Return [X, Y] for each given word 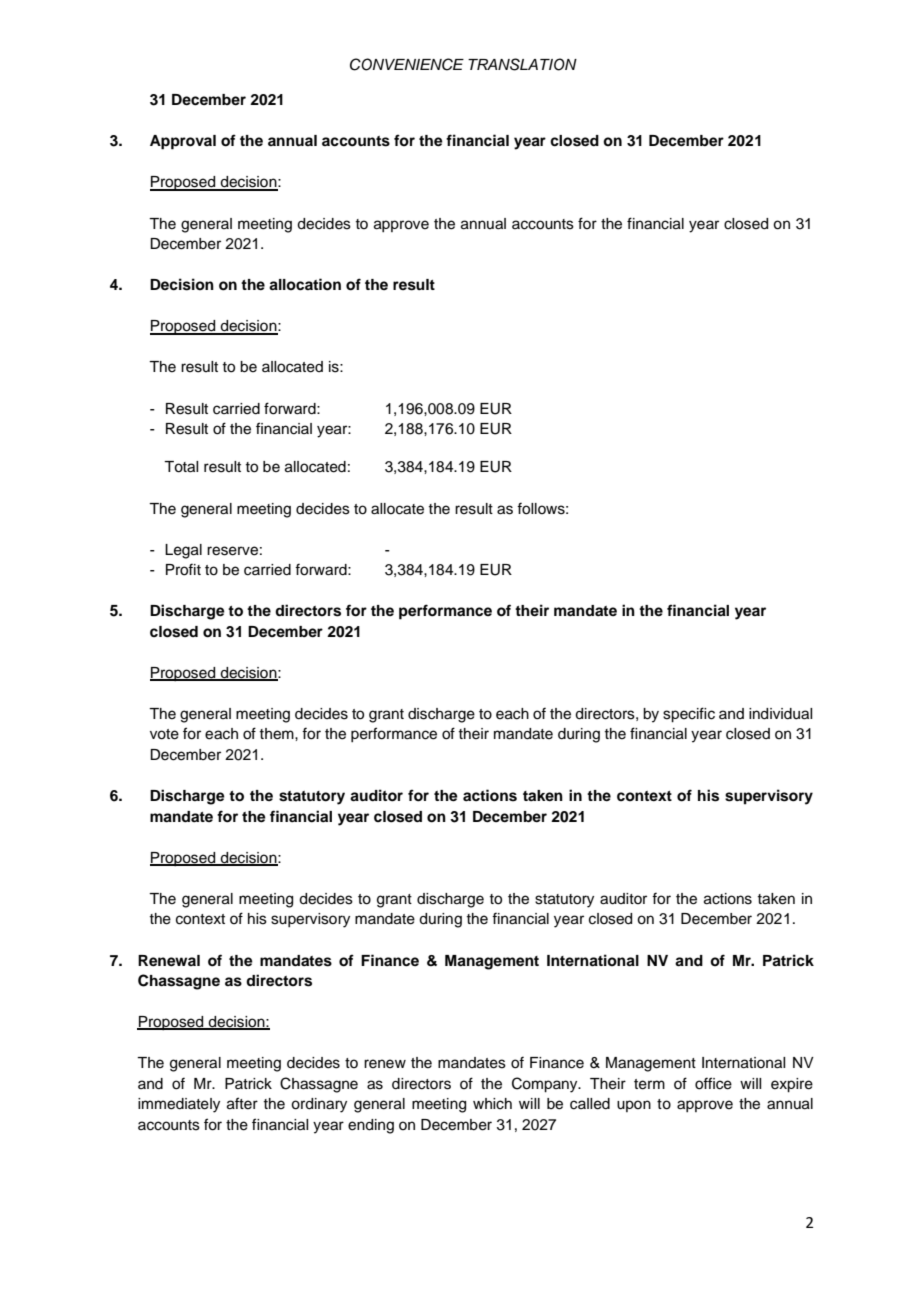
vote [164, 734]
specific [689, 715]
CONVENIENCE [407, 64]
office [713, 1083]
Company [546, 1085]
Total [181, 467]
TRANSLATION [522, 64]
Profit [183, 569]
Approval [183, 142]
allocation [305, 284]
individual [780, 714]
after [242, 1103]
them [277, 734]
